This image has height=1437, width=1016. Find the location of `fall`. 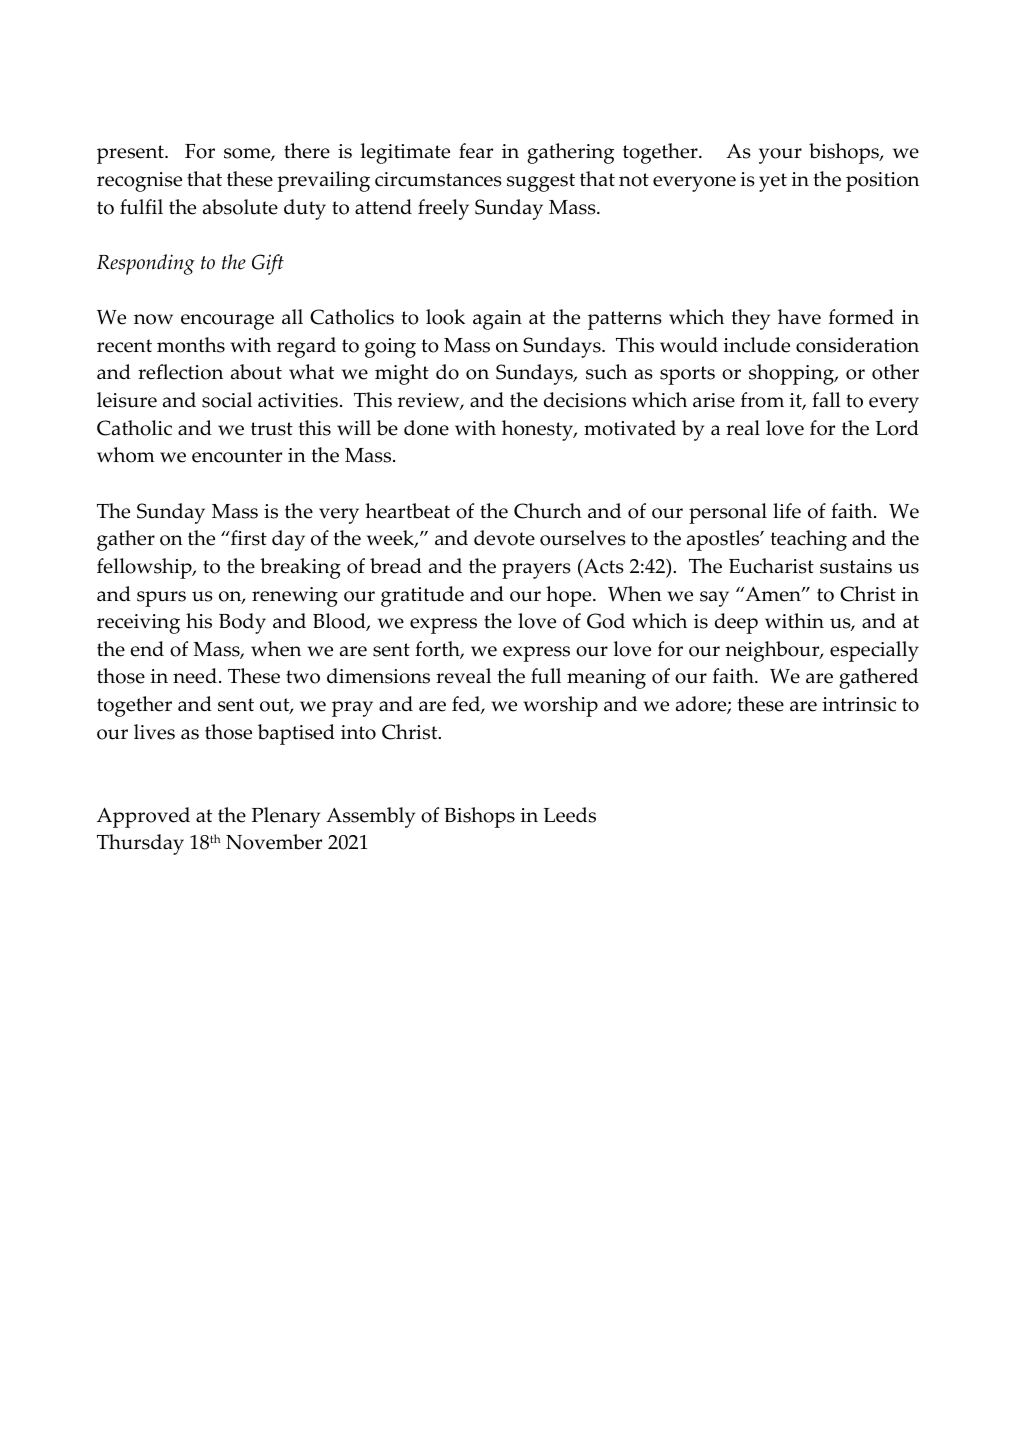

fall is located at coordinates (826, 400).
